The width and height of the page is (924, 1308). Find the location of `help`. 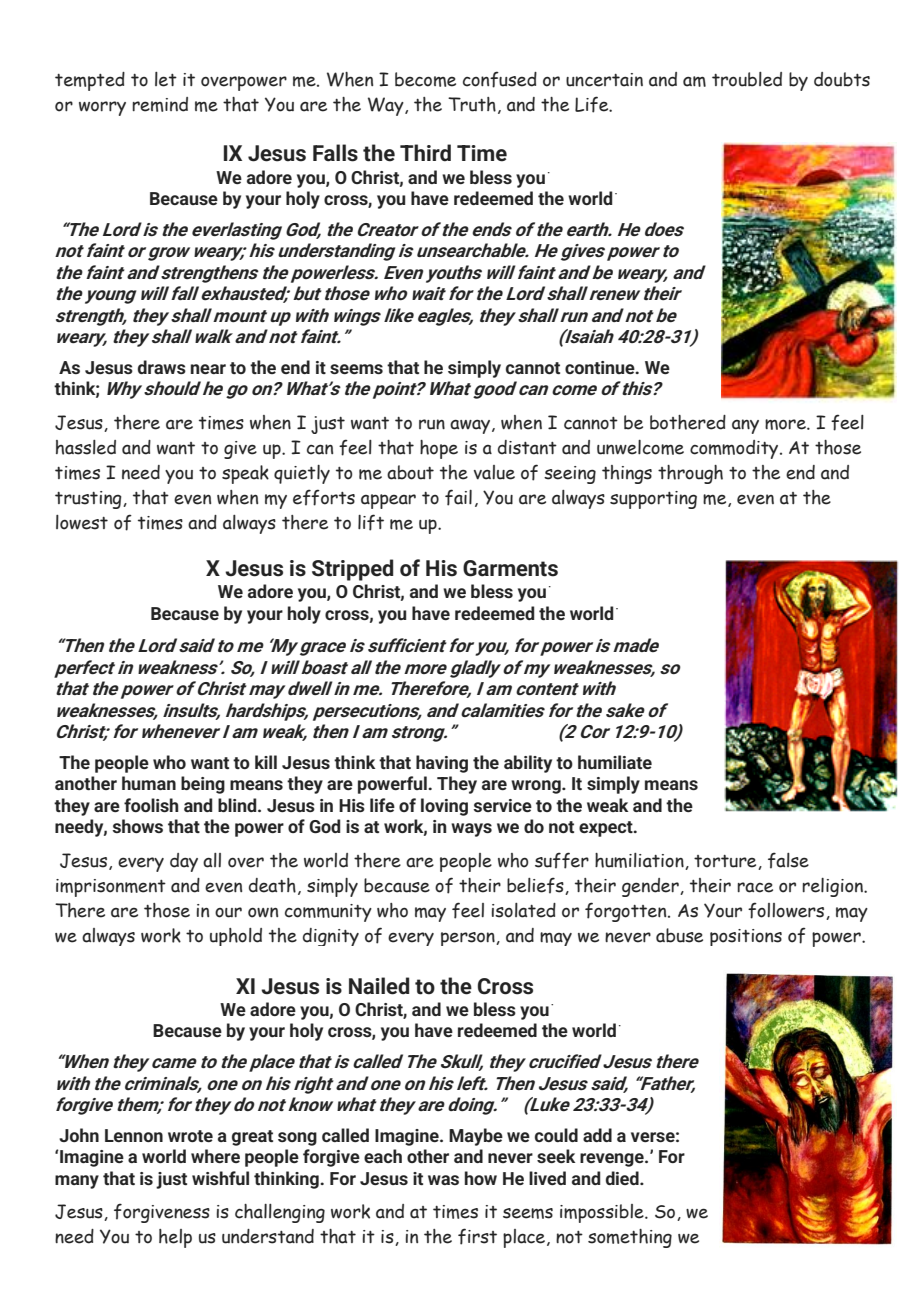

help is located at coordinates (175, 1238).
